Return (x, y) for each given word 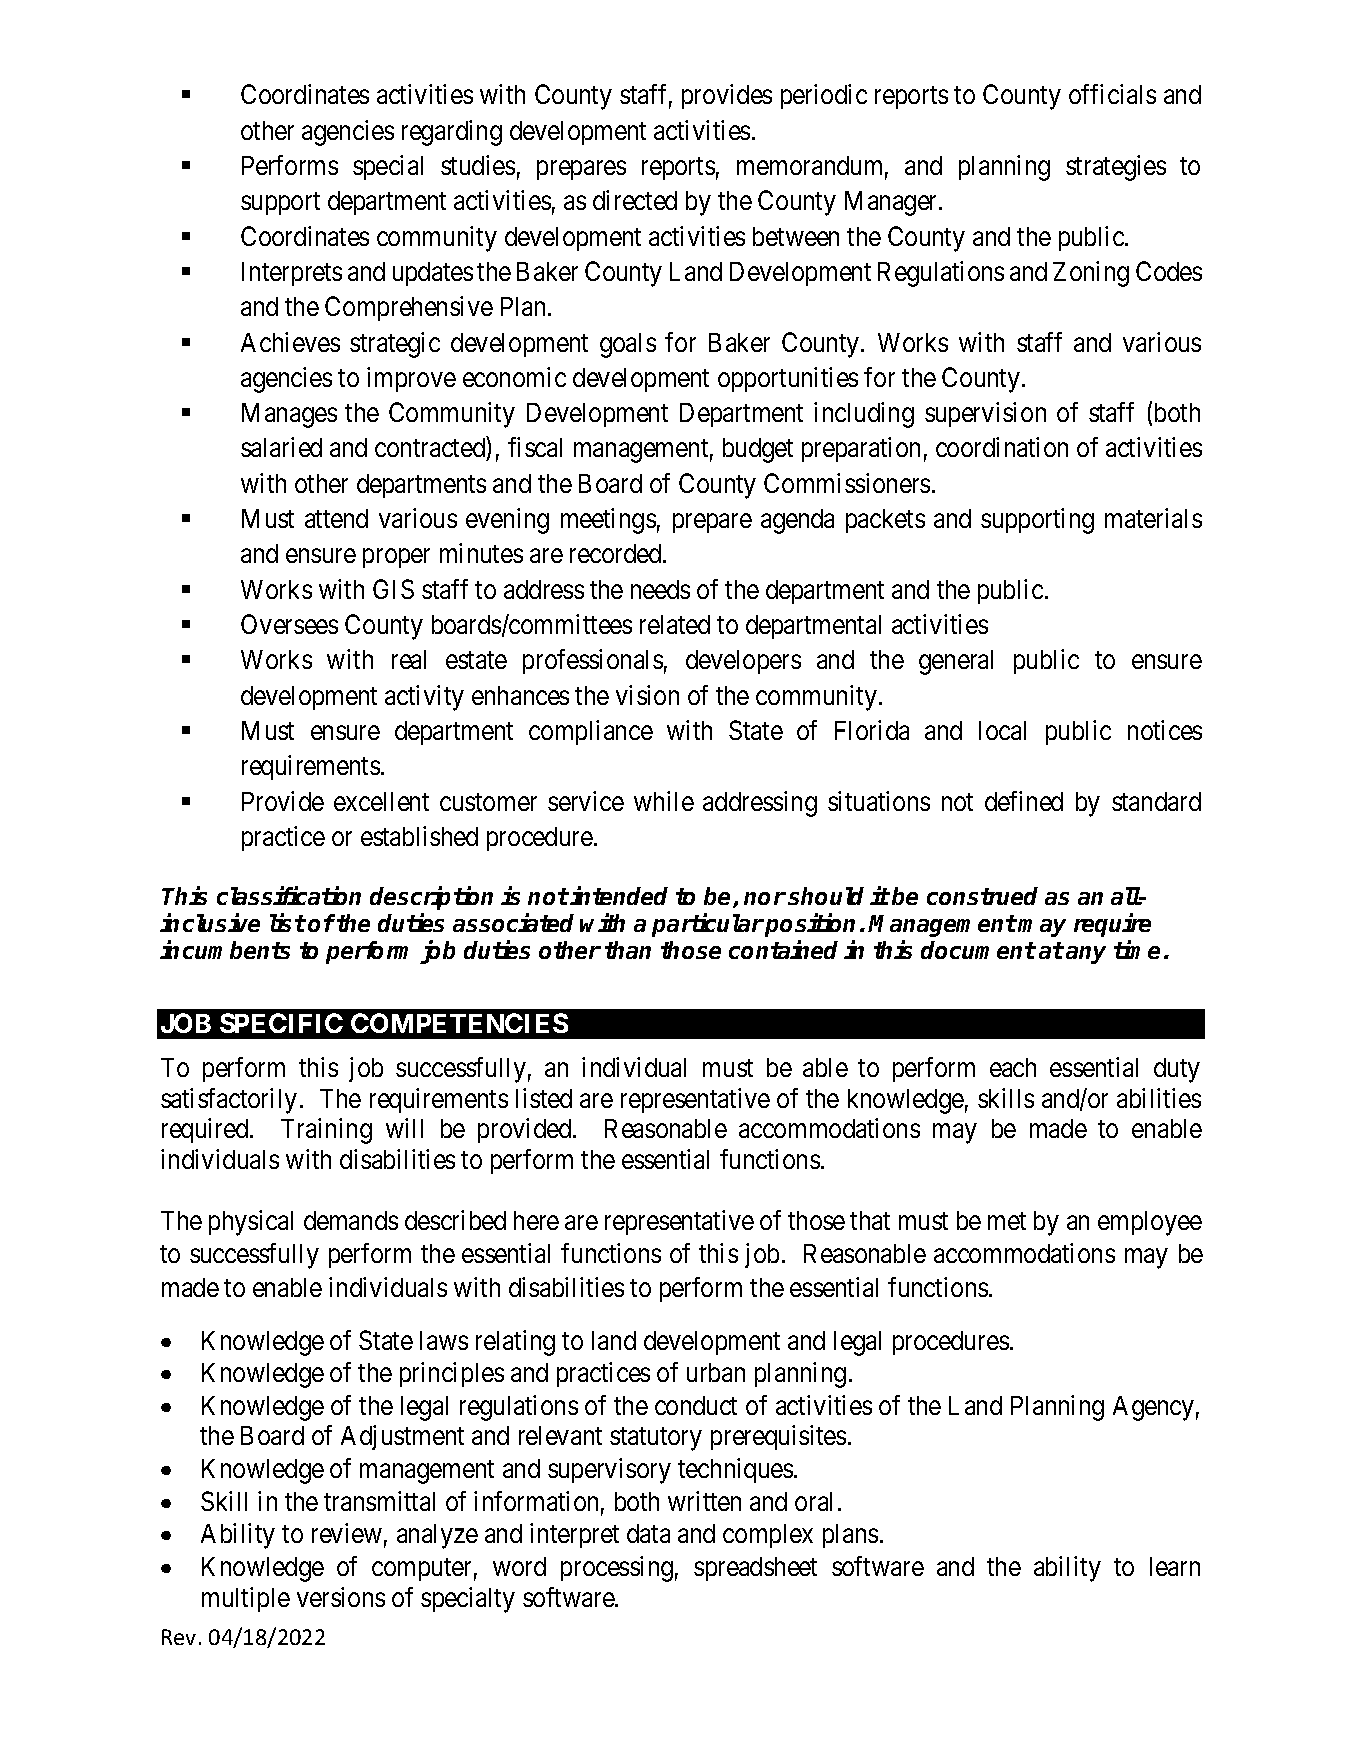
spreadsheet (755, 1569)
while (664, 801)
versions (341, 1597)
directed (635, 200)
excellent (381, 801)
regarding (452, 133)
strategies (1116, 168)
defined (1024, 801)
